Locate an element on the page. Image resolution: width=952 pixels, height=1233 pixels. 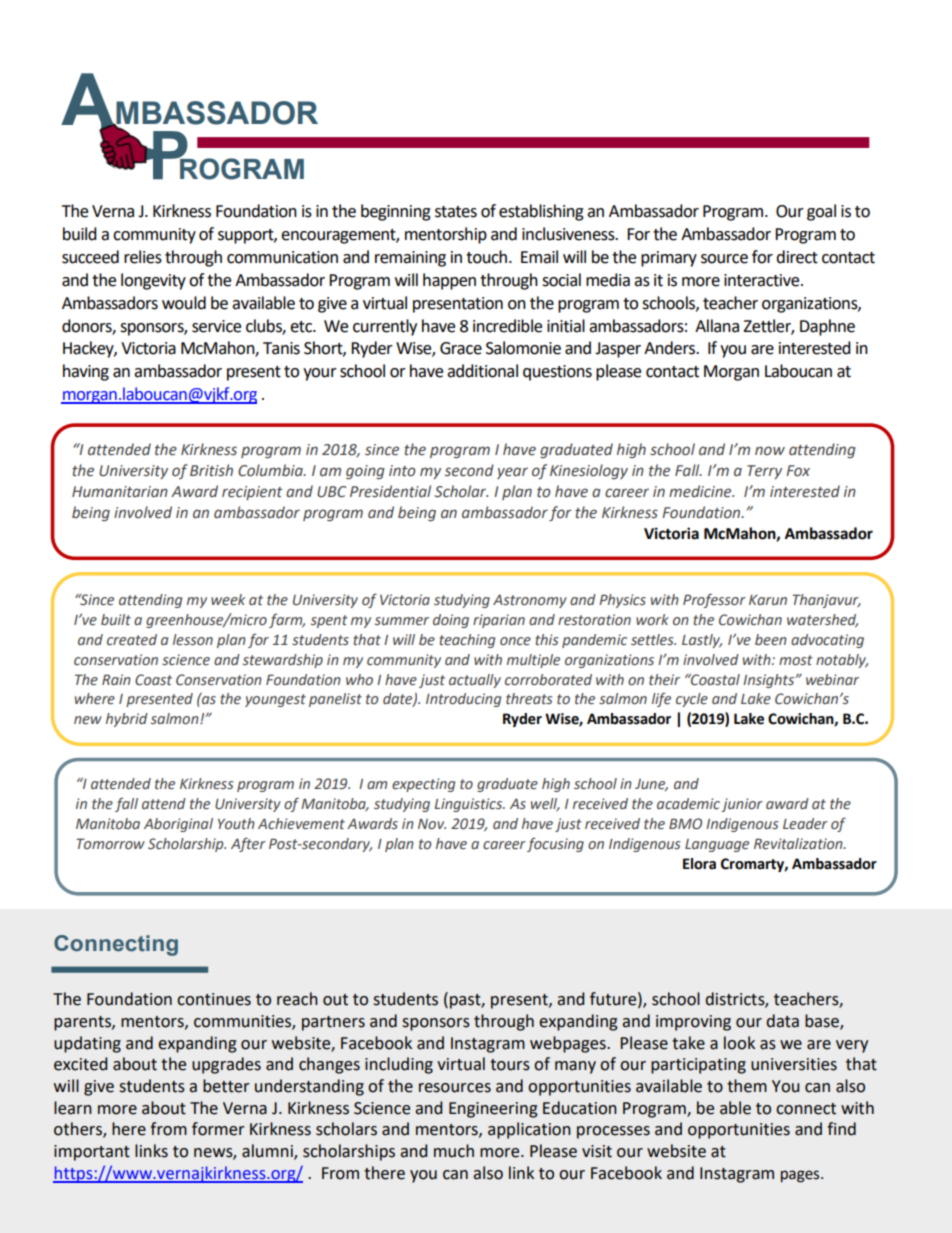
most is located at coordinates (796, 660).
